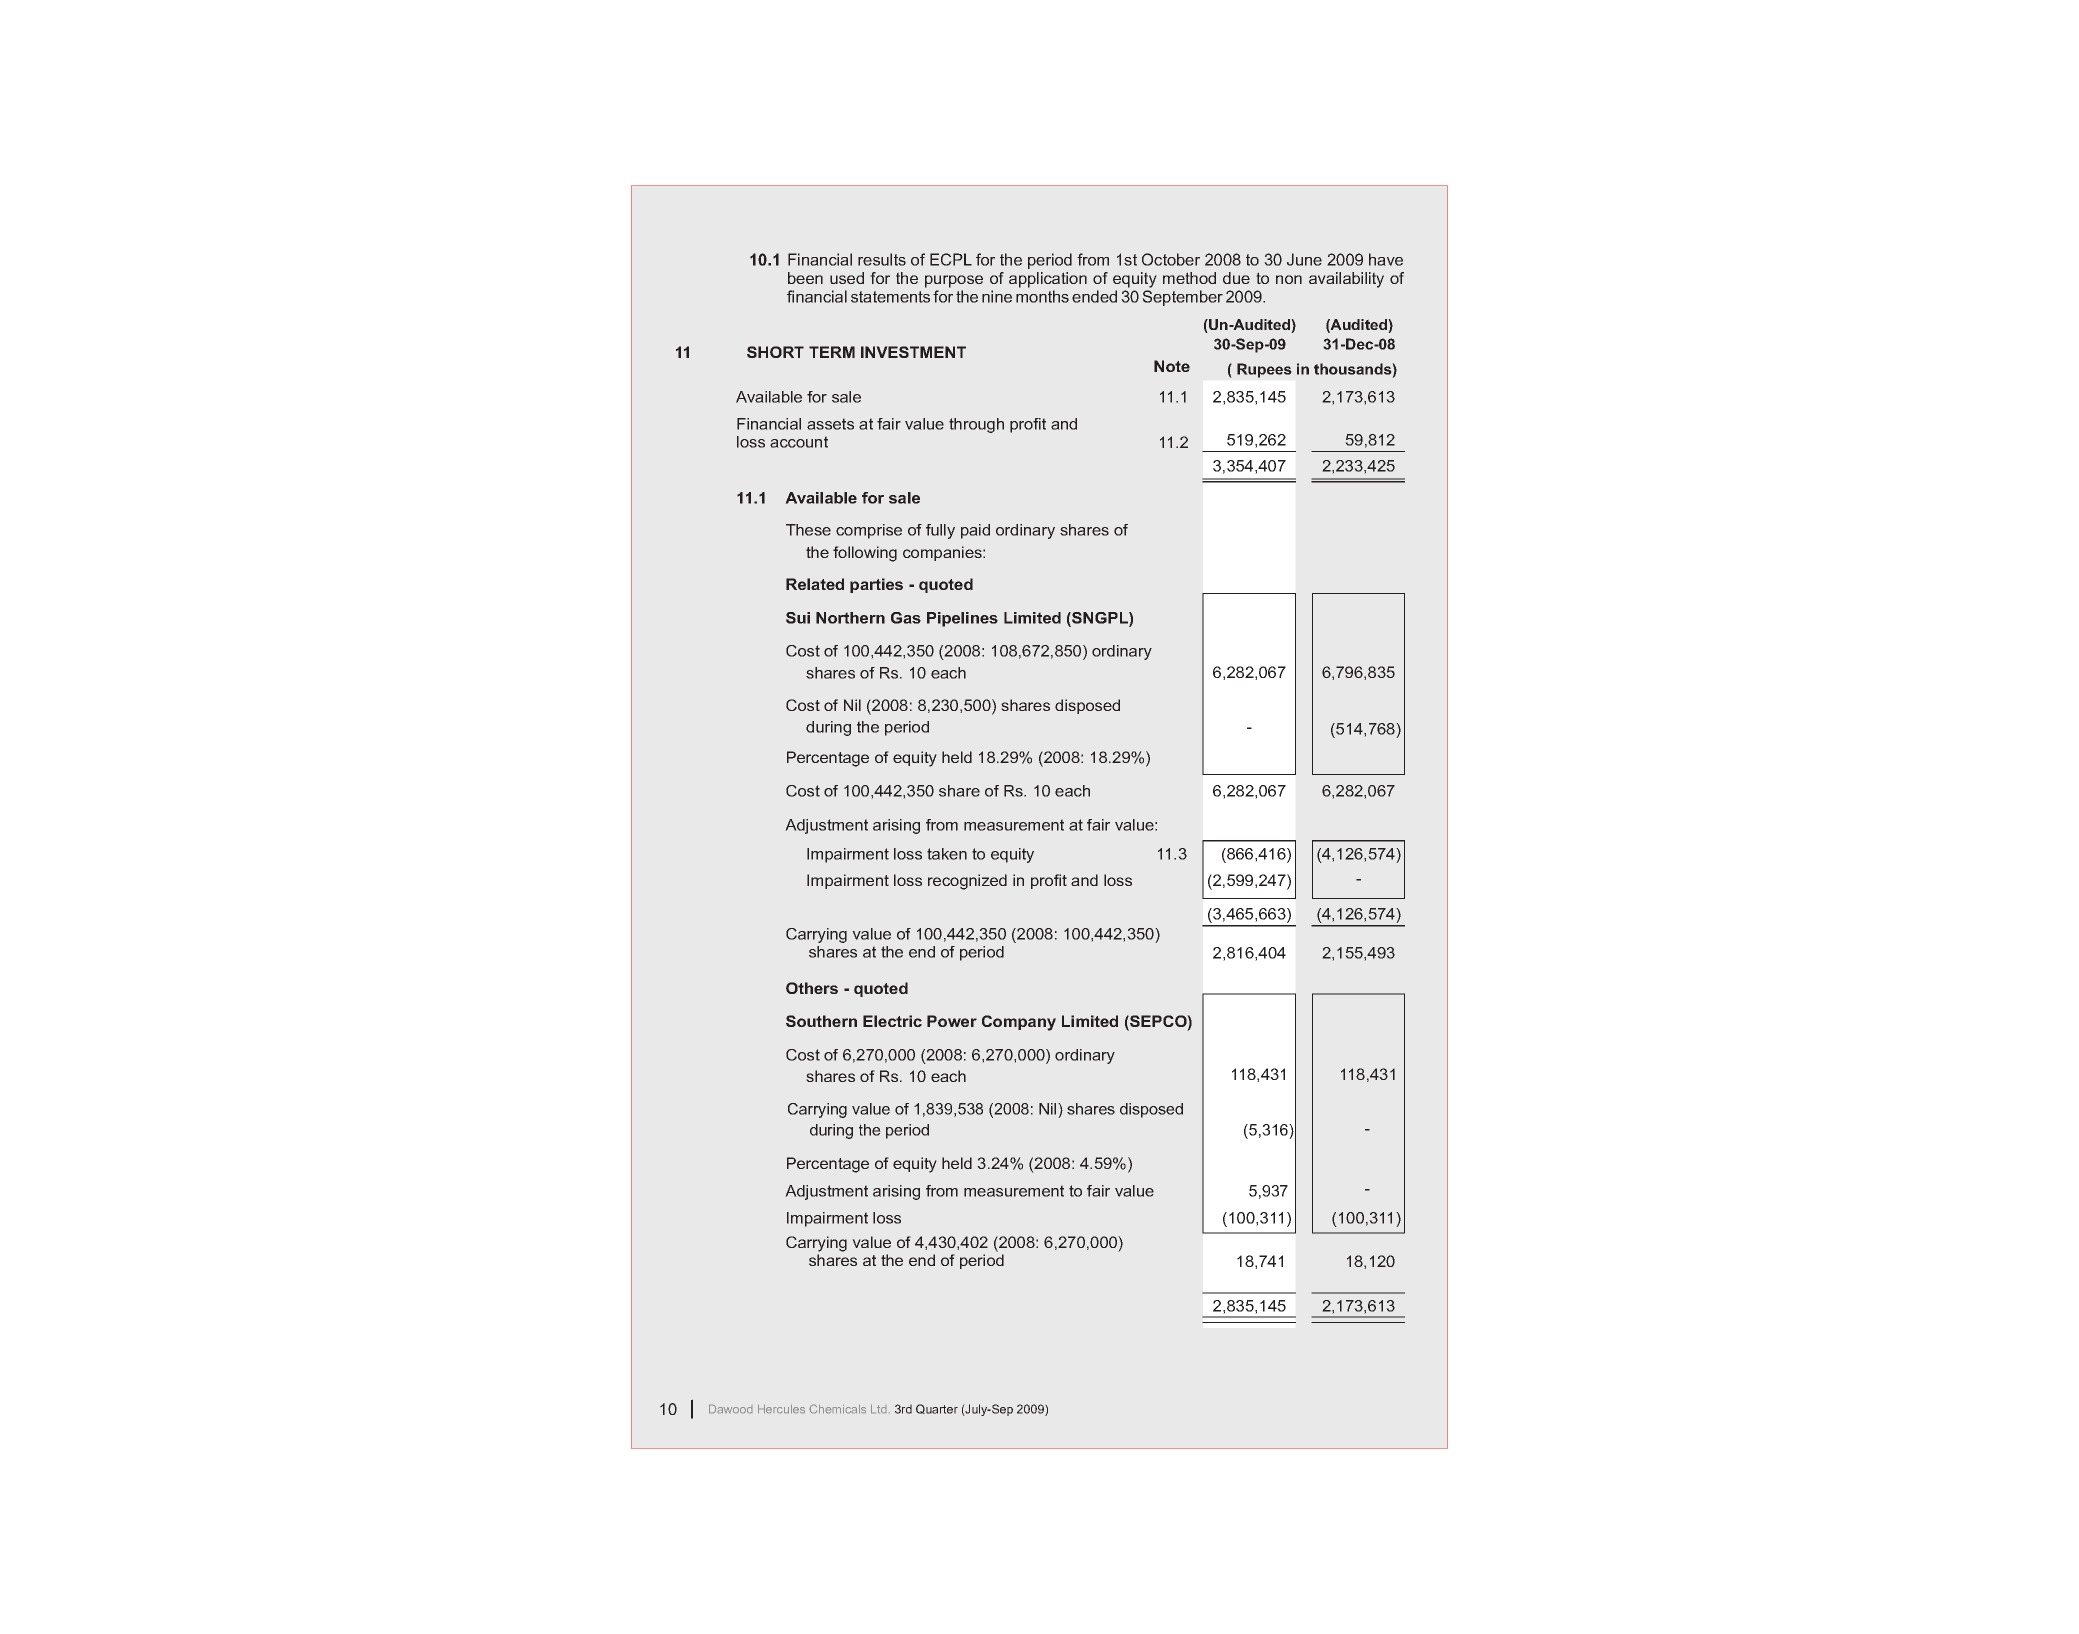 This image has width=2079, height=1634. Describe the element at coordinates (805, 278) in the image. I see `been` at that location.
